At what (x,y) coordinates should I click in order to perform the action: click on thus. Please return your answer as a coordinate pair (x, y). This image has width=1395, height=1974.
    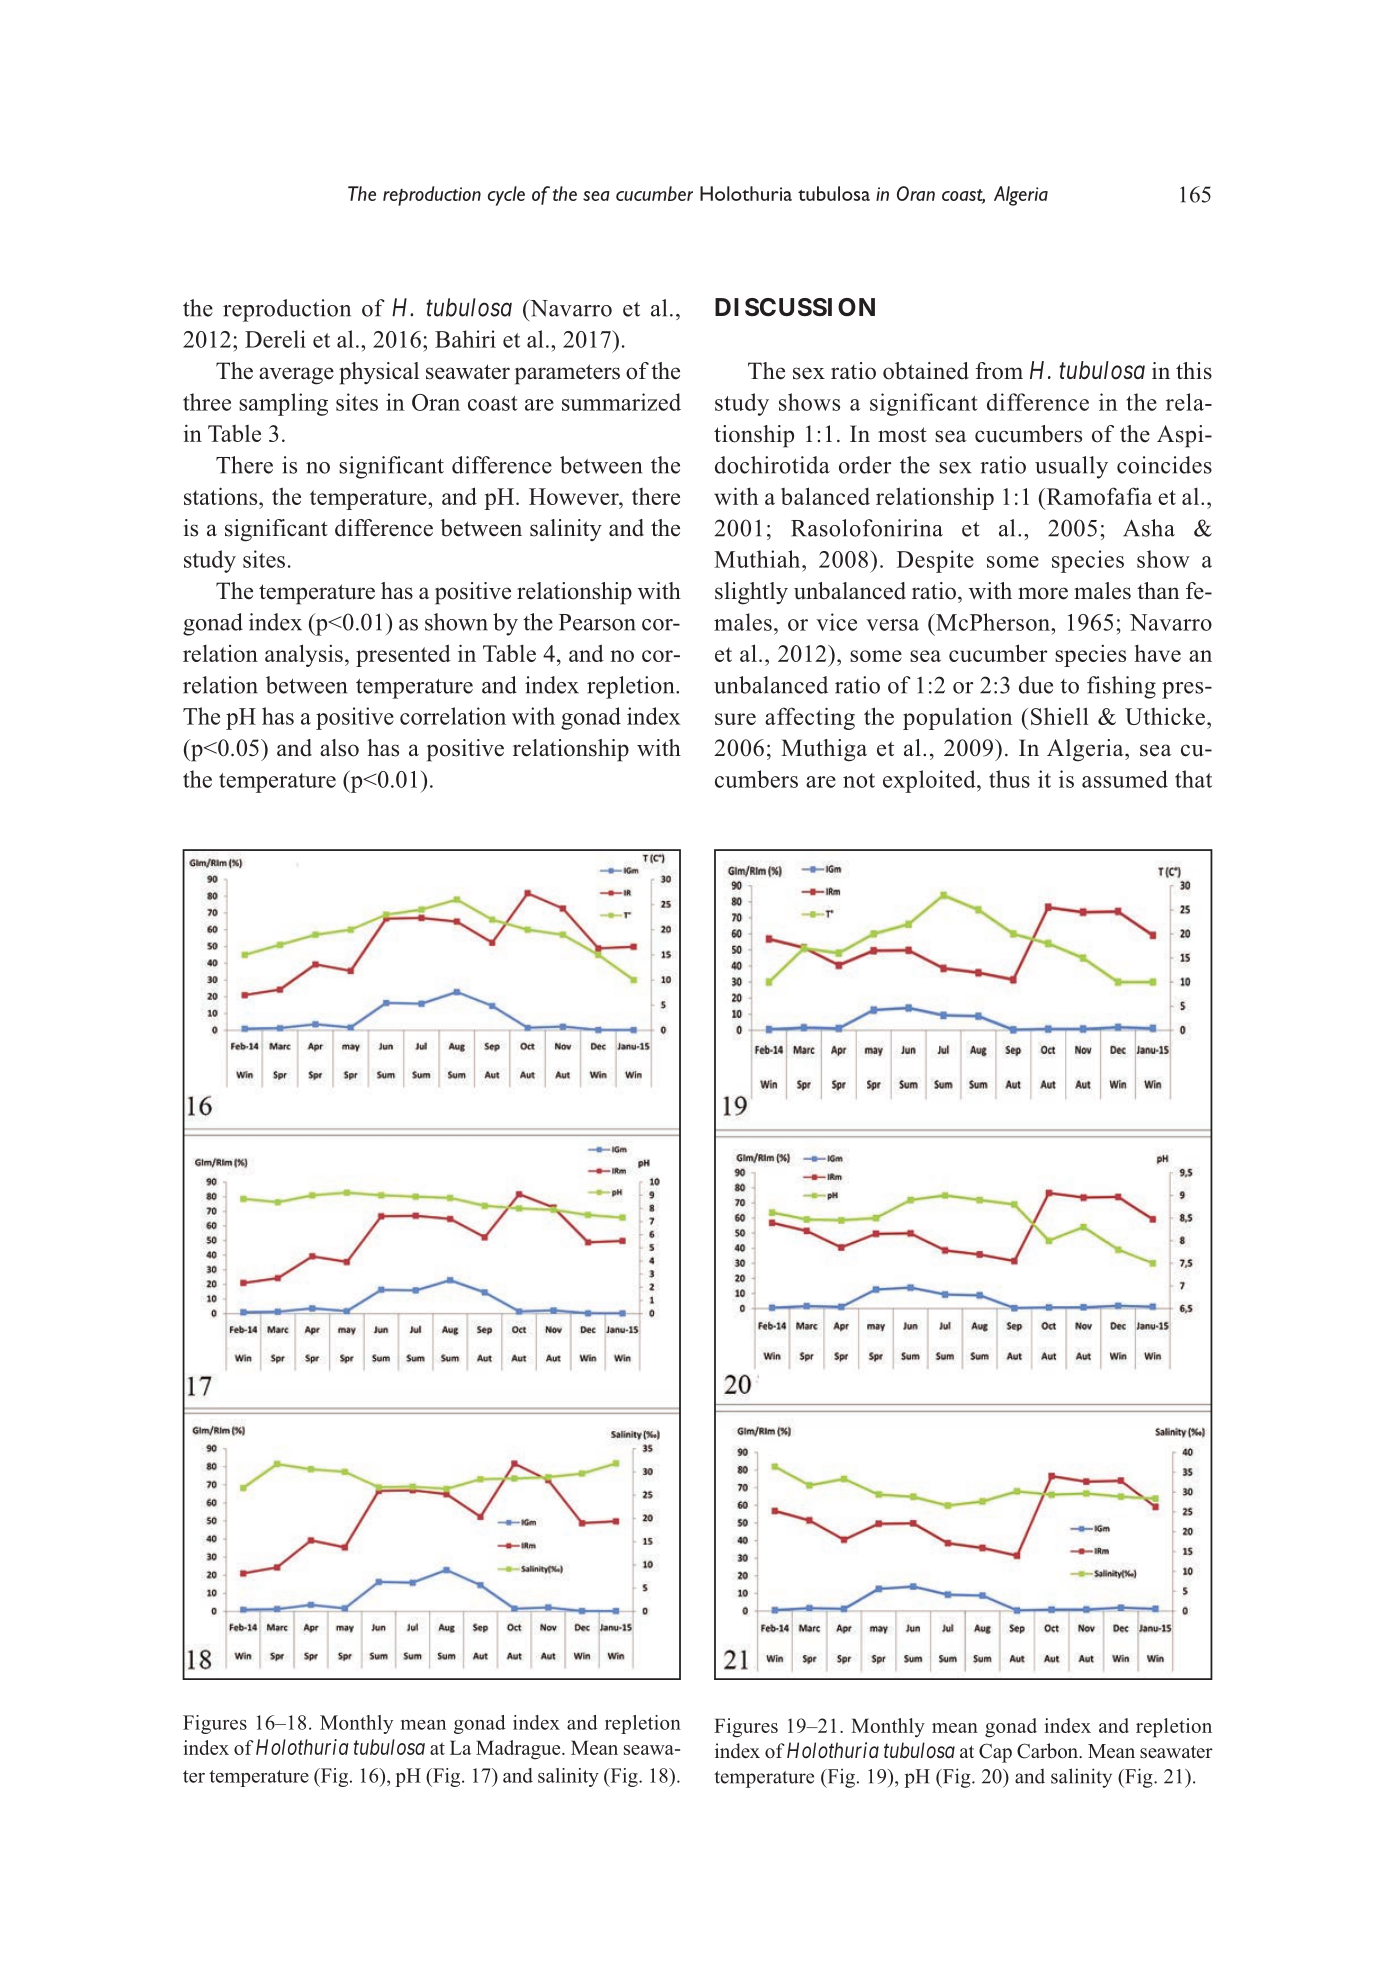
    Looking at the image, I should click on (1009, 779).
